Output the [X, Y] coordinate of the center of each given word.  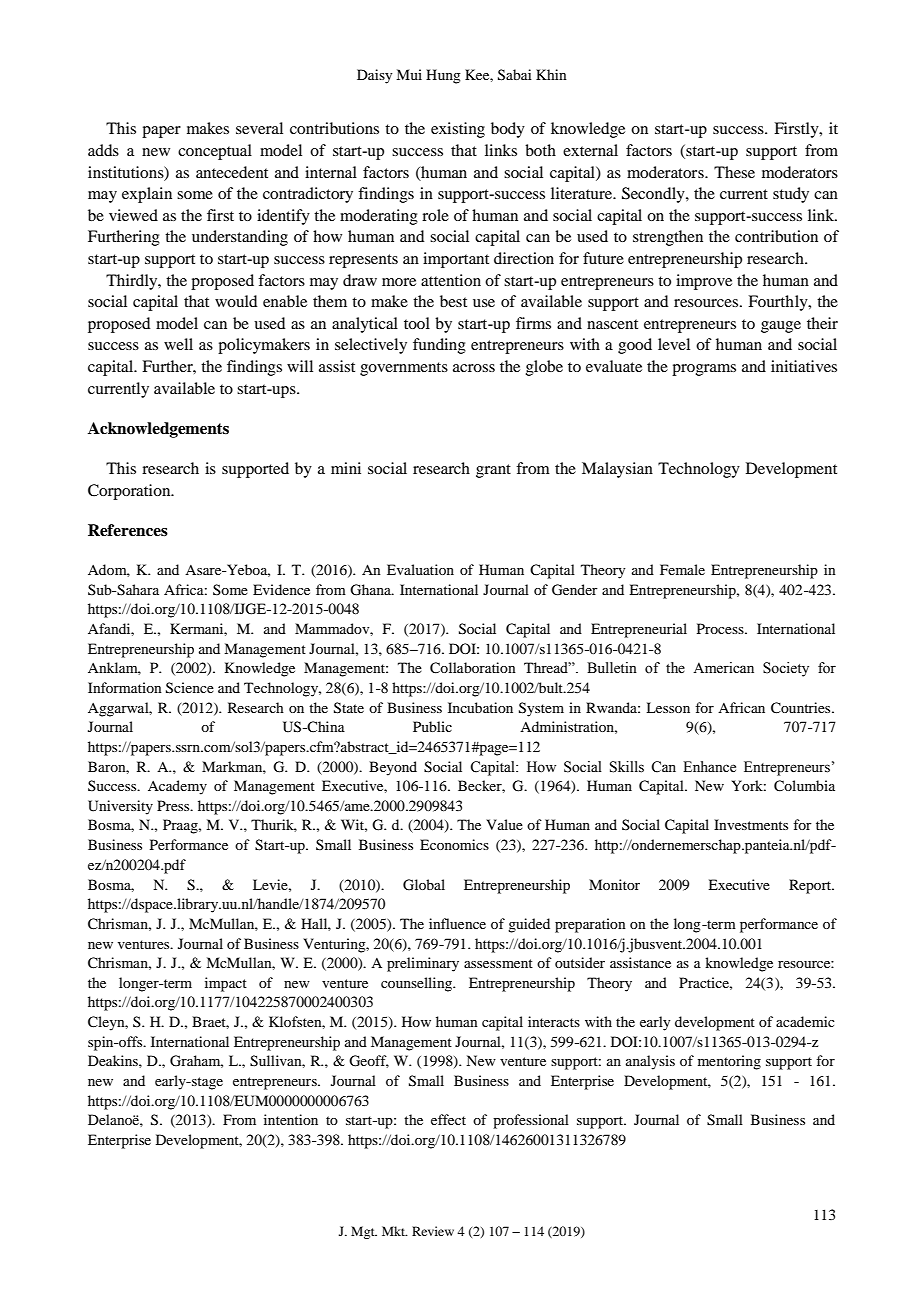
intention [291, 1119]
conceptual [215, 152]
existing [458, 130]
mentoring [729, 1062]
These [734, 172]
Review [433, 1231]
